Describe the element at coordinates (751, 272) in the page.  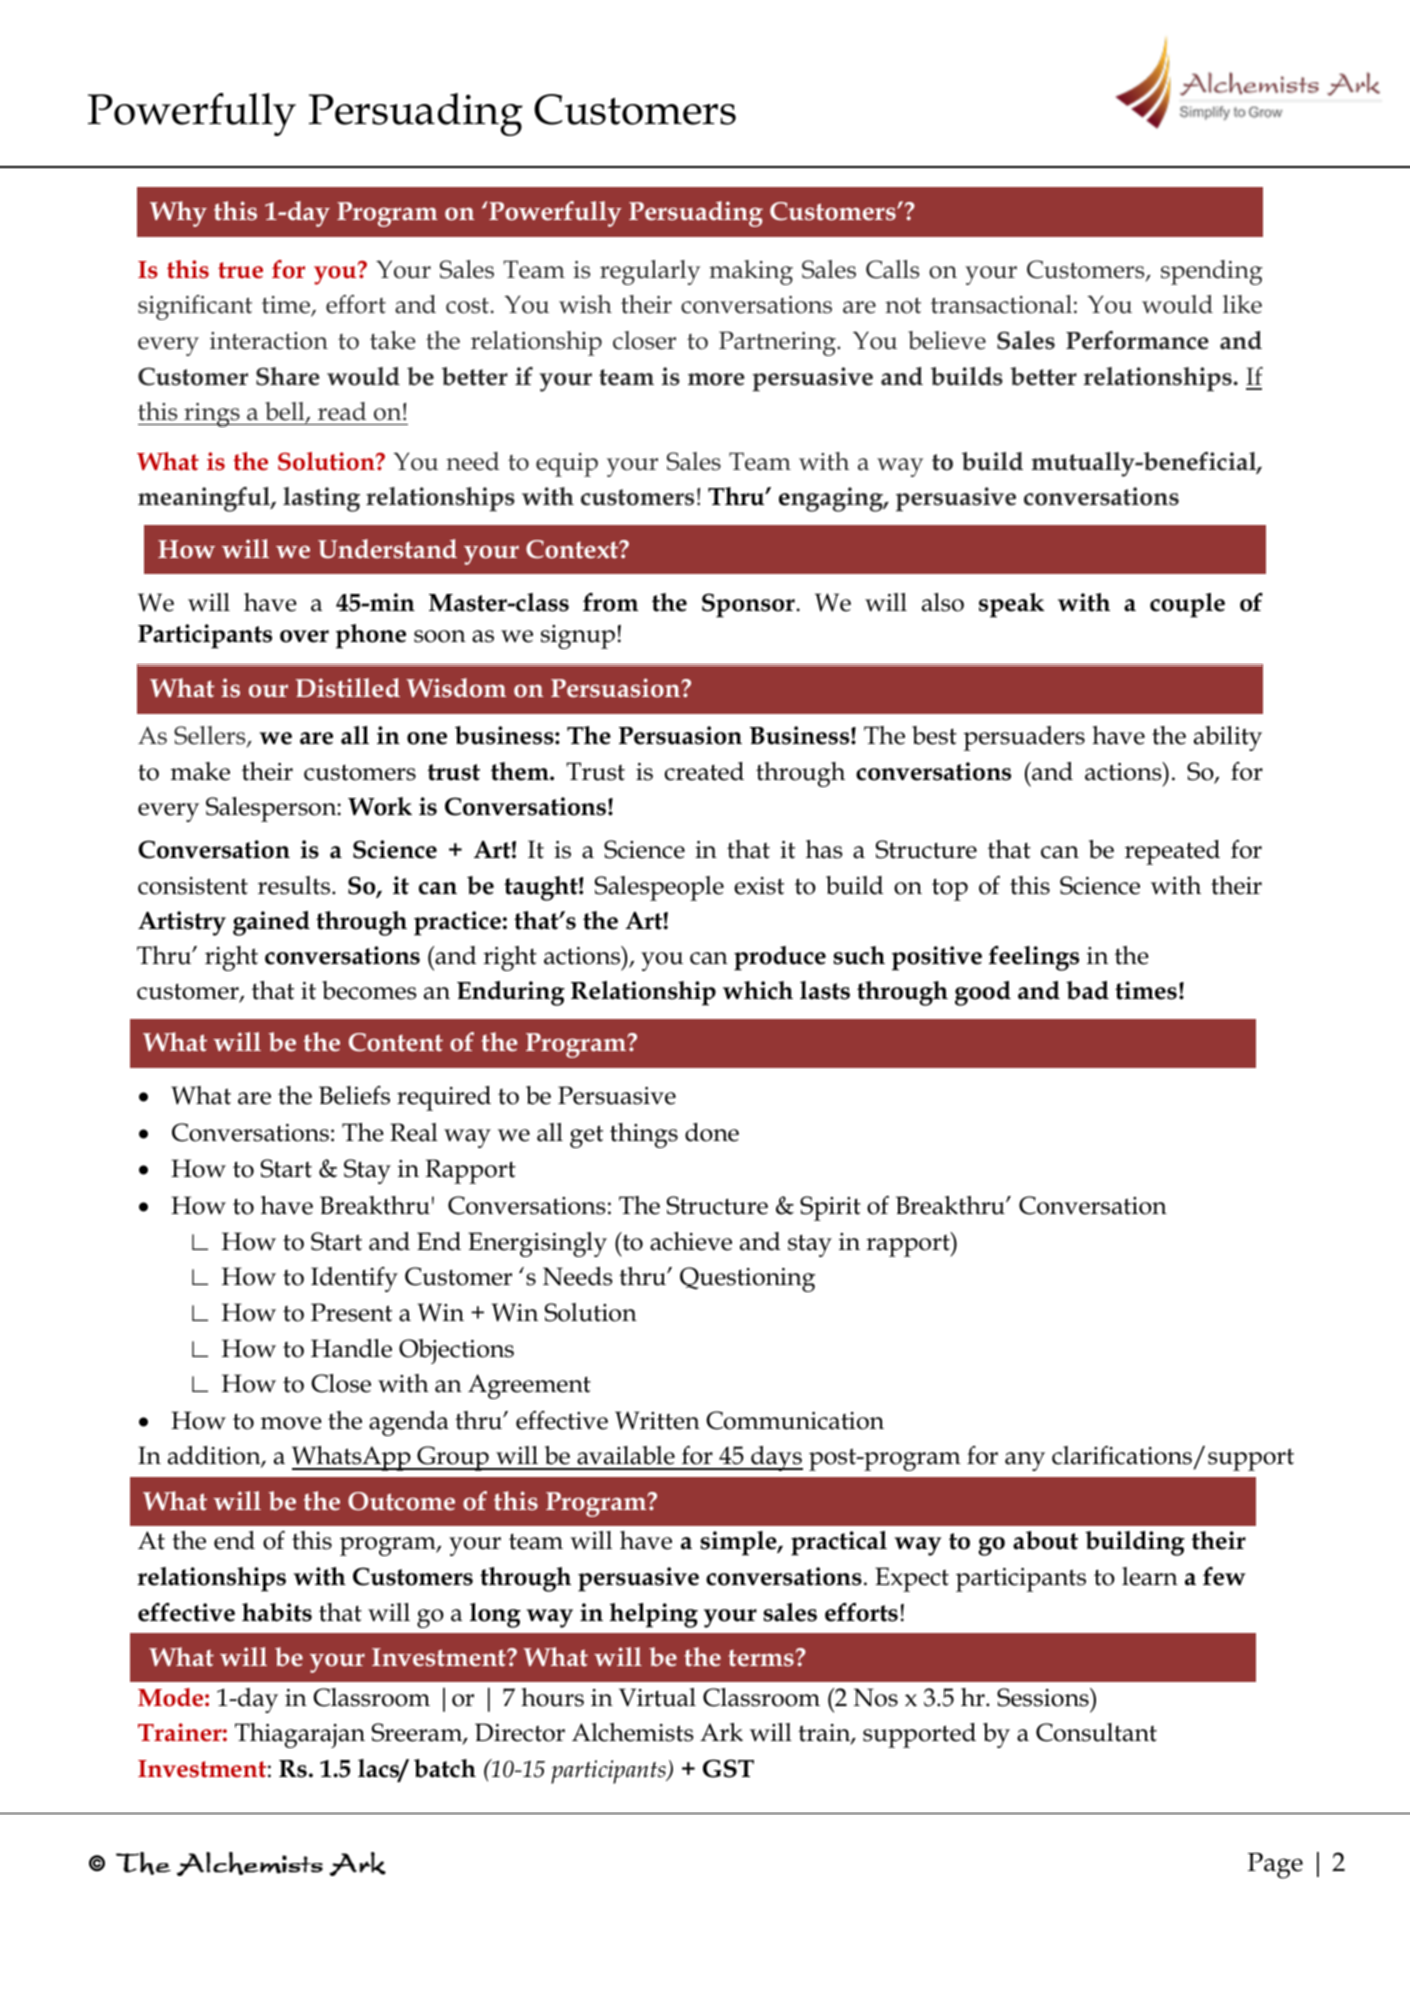
I see `making` at that location.
